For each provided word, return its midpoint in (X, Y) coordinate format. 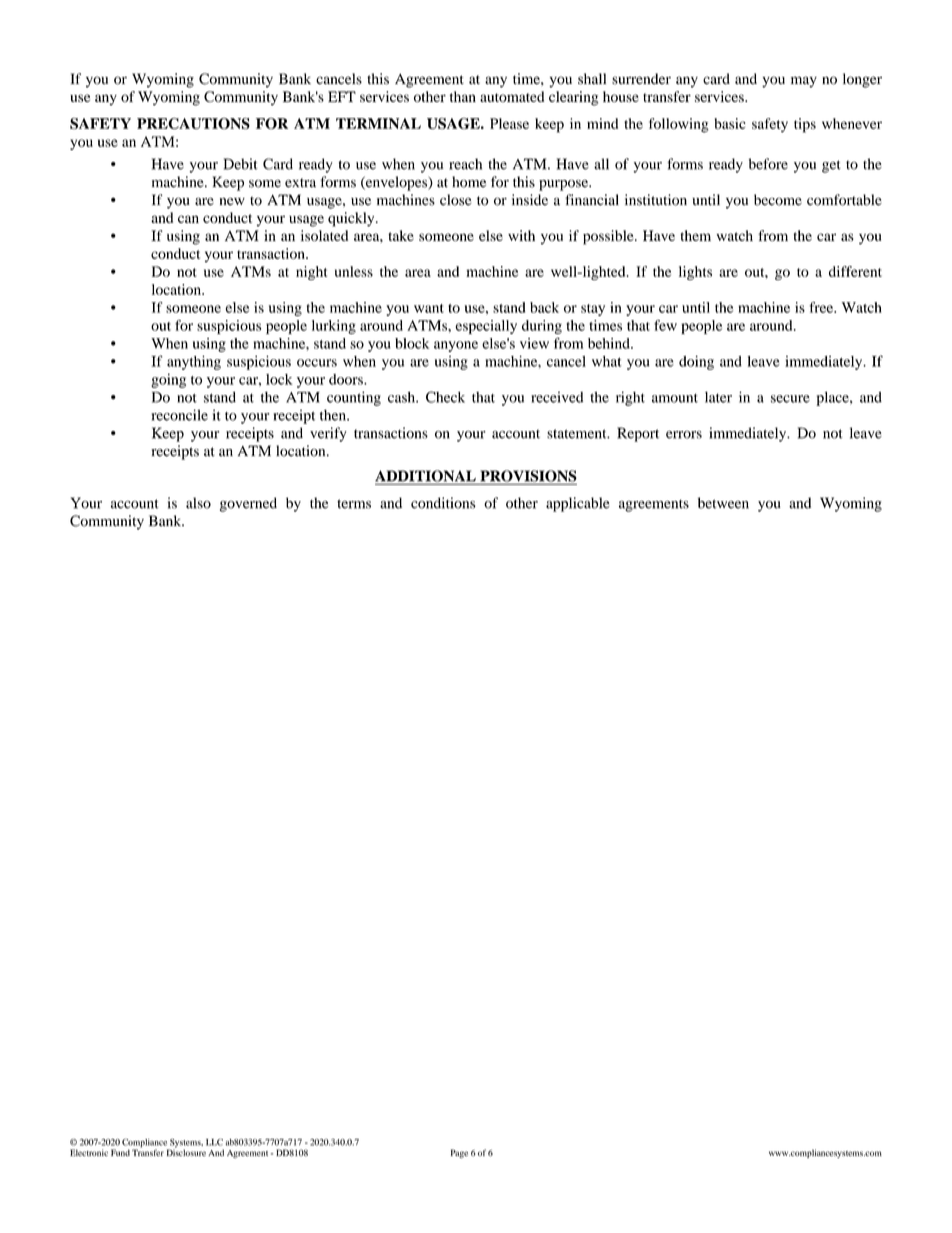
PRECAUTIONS (193, 123)
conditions (443, 503)
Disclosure (186, 1151)
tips (805, 125)
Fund (120, 1152)
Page (459, 1153)
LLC (214, 1142)
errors (684, 435)
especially (486, 327)
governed (248, 504)
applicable (578, 504)
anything (194, 363)
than (463, 96)
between (723, 503)
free (822, 307)
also (198, 503)
